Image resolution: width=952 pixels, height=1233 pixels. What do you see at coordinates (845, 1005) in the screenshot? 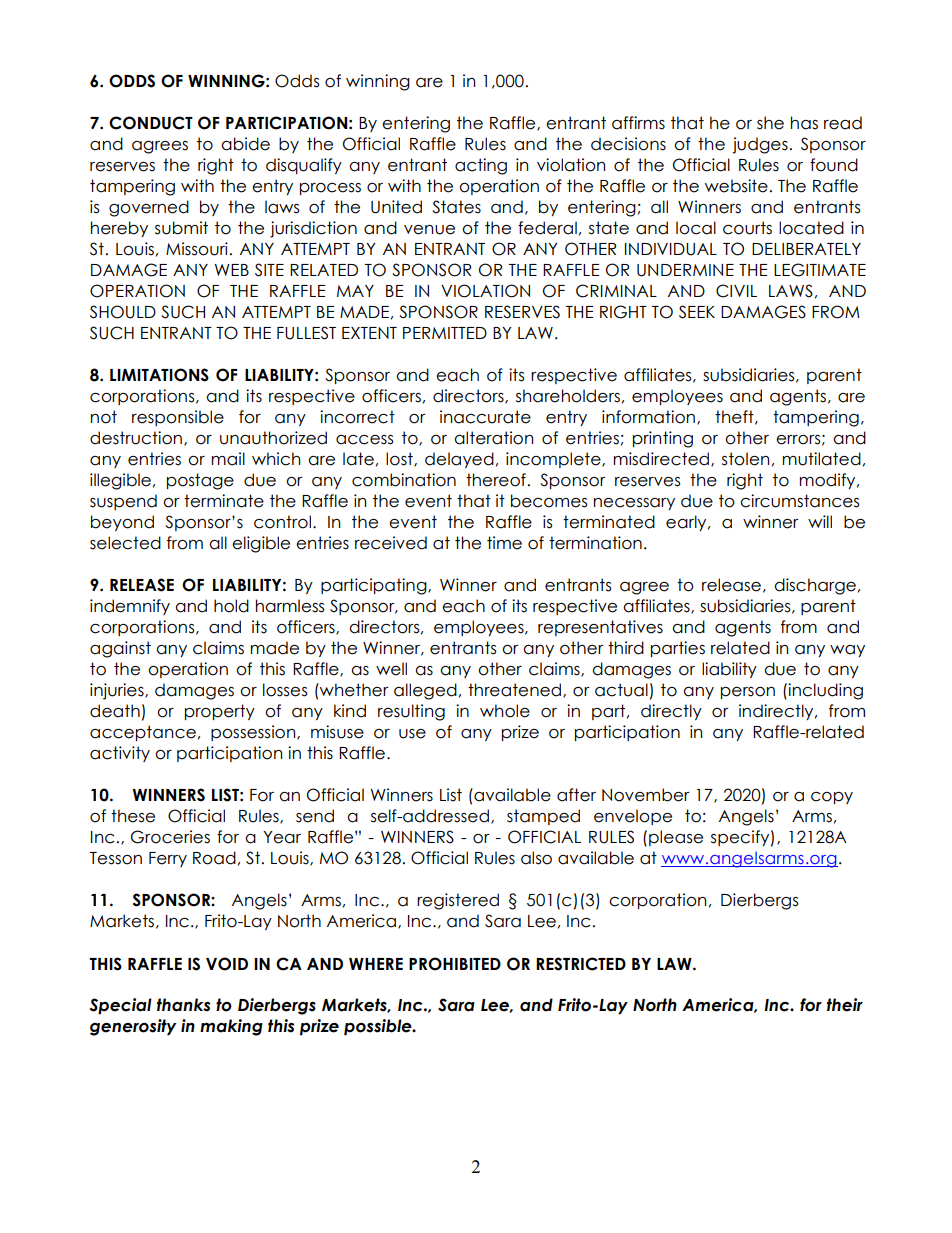
I see `their` at bounding box center [845, 1005].
